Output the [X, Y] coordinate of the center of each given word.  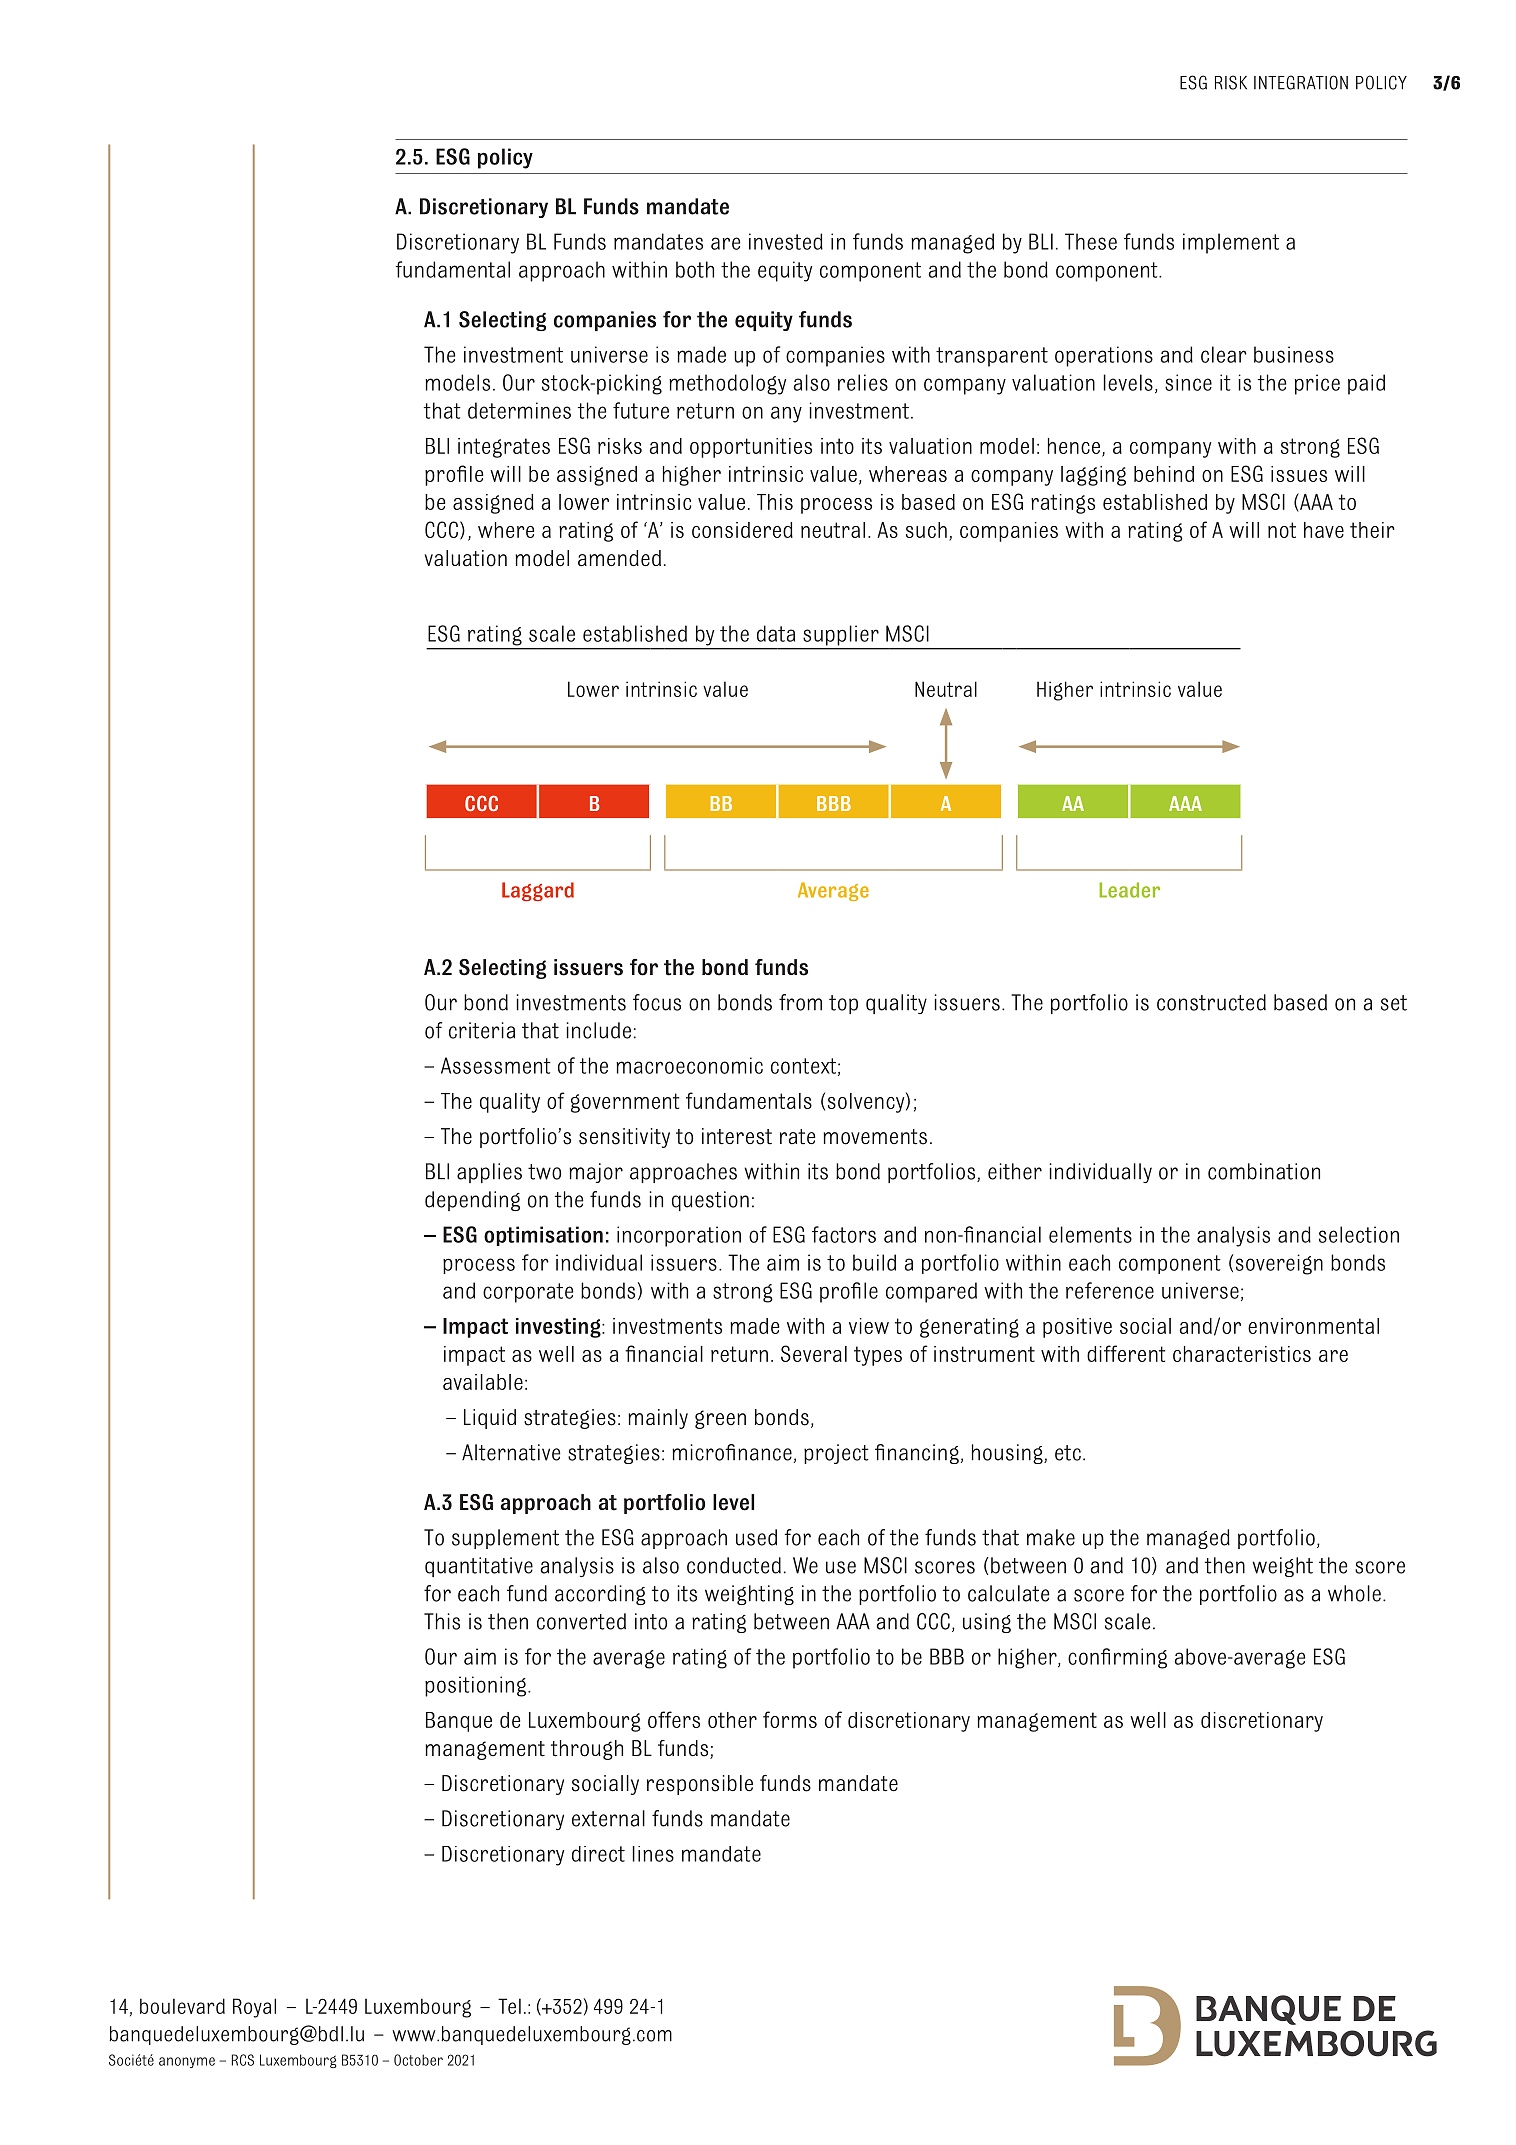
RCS [243, 2060]
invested [786, 241]
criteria [482, 1030]
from [800, 1002]
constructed [1211, 1002]
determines [519, 410]
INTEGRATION [1301, 82]
